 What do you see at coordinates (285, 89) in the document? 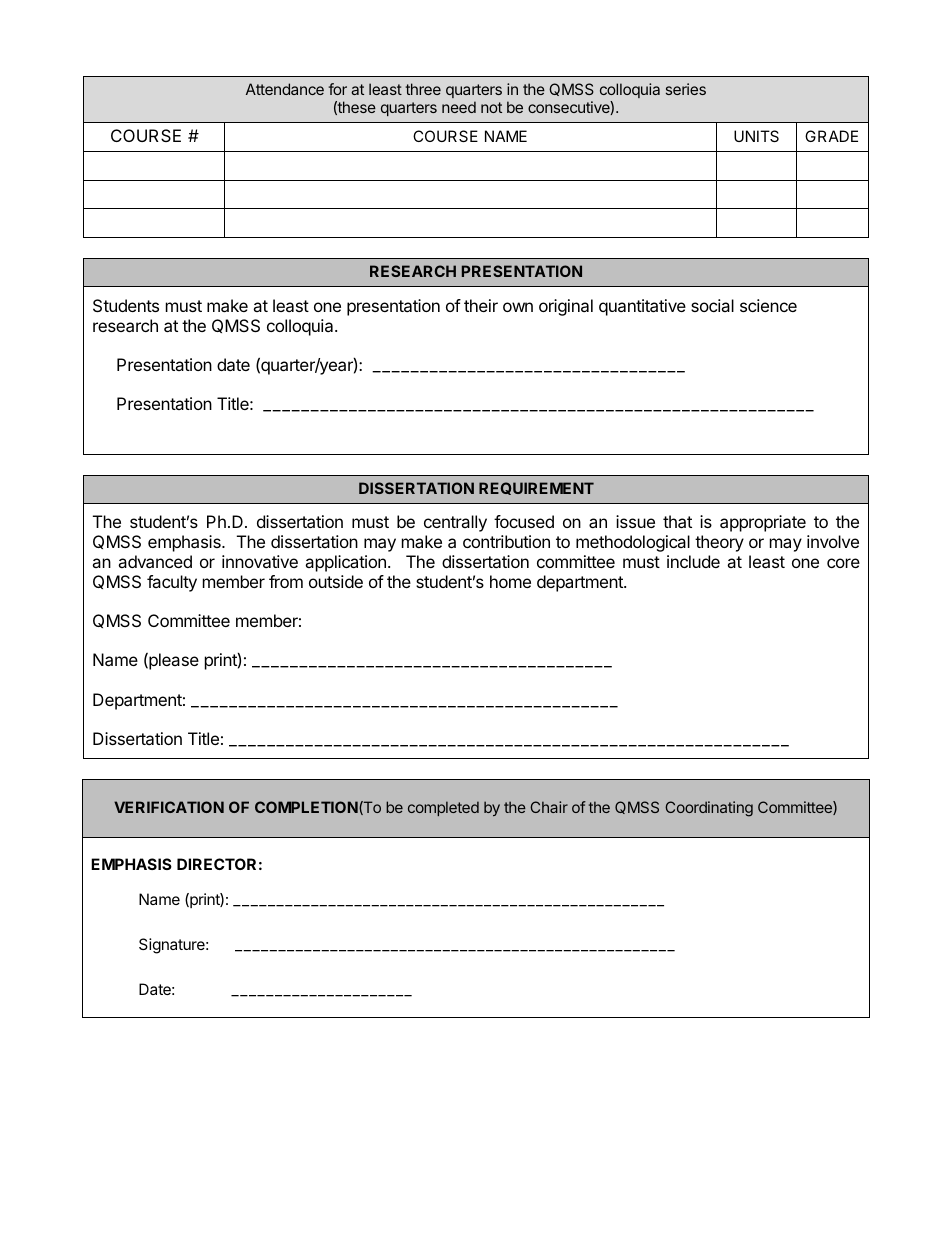
I see `Attendance` at bounding box center [285, 89].
